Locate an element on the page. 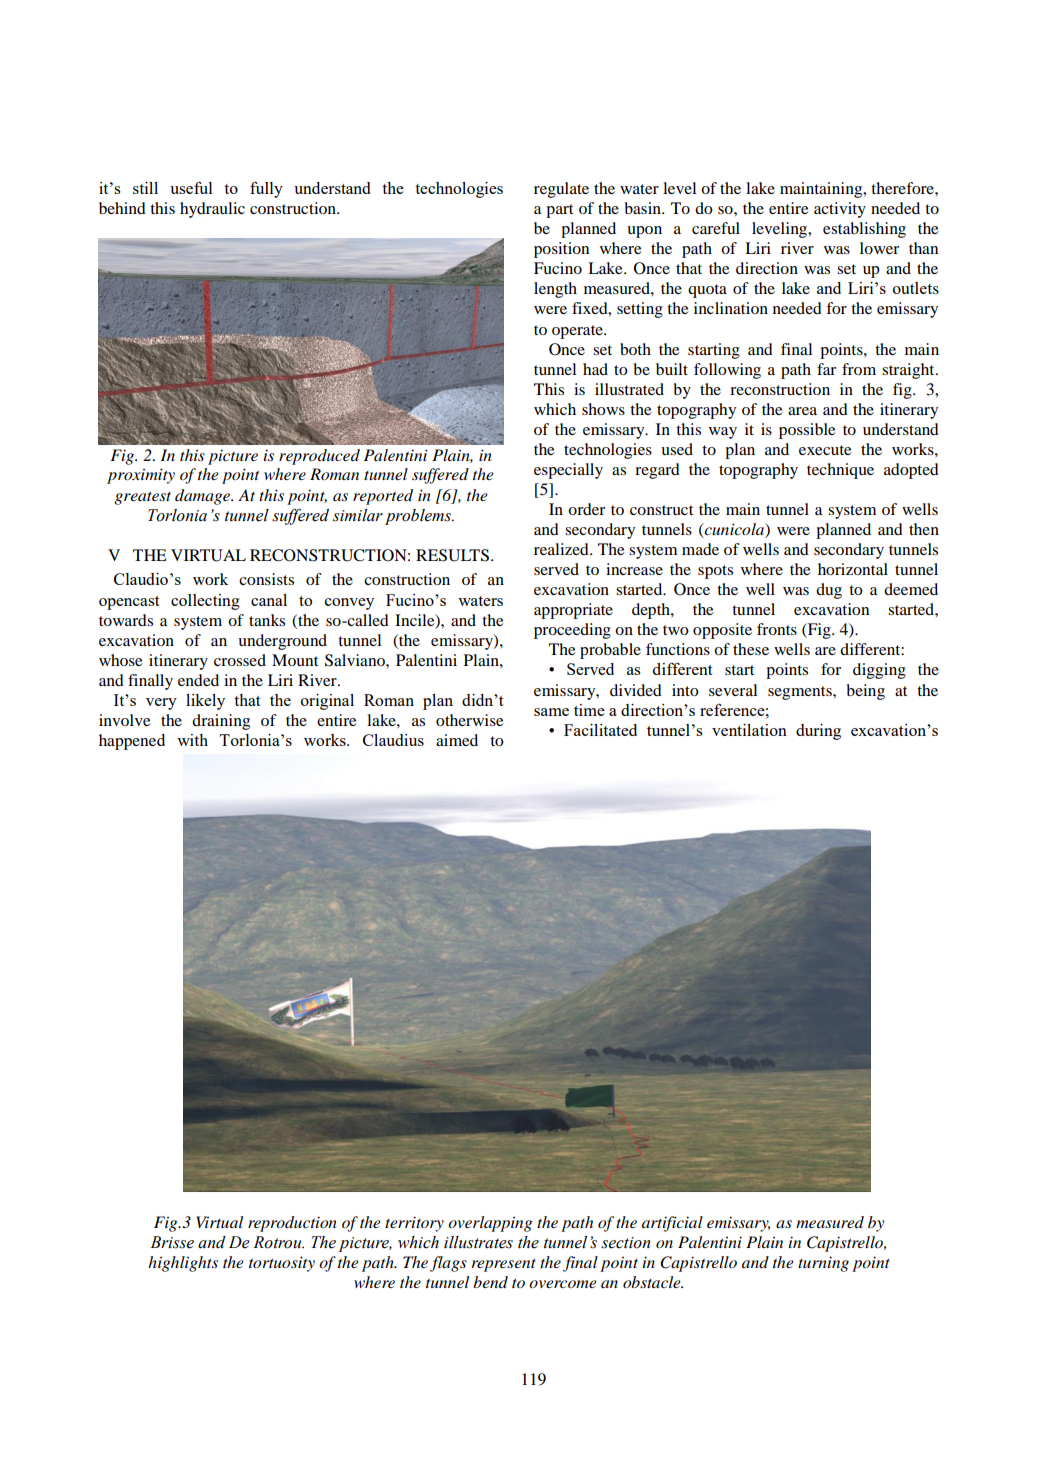 The width and height of the image is (1038, 1468). hydraulic is located at coordinates (212, 210).
